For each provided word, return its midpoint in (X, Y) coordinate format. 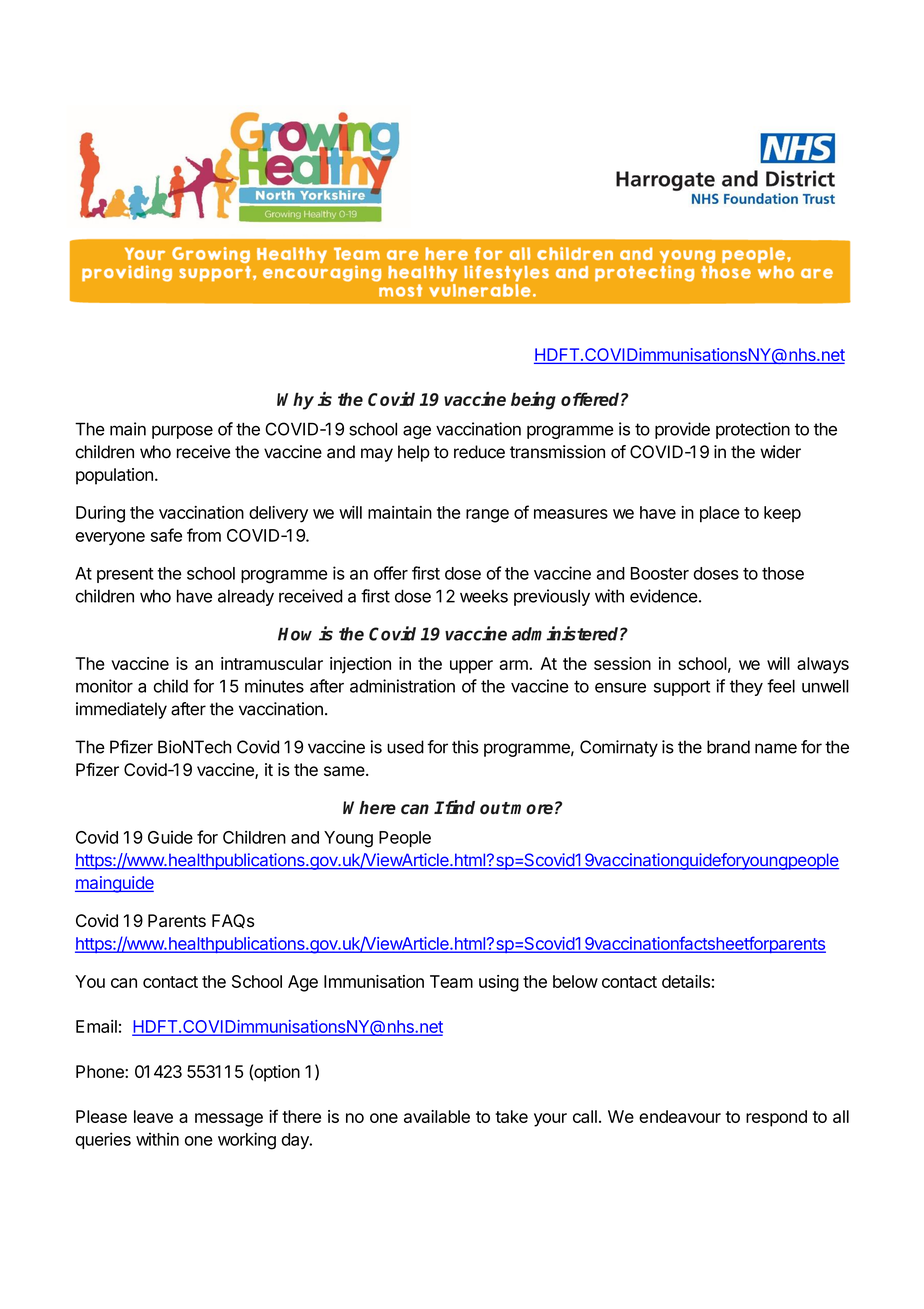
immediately (121, 710)
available (437, 1116)
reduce (479, 452)
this (465, 747)
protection (753, 430)
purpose (182, 432)
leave (153, 1116)
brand (728, 747)
